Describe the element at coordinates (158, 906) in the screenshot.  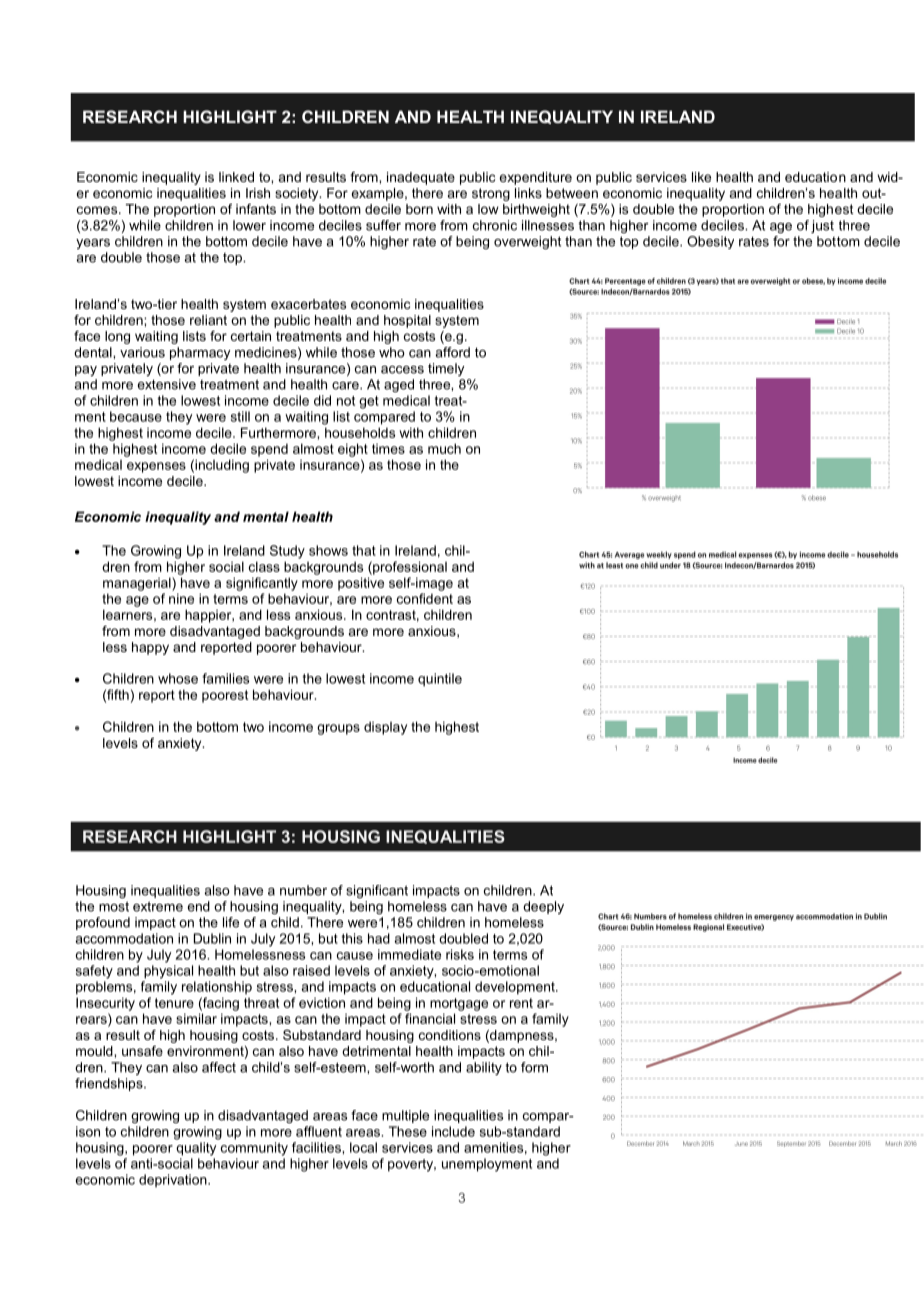
I see `extreme` at that location.
